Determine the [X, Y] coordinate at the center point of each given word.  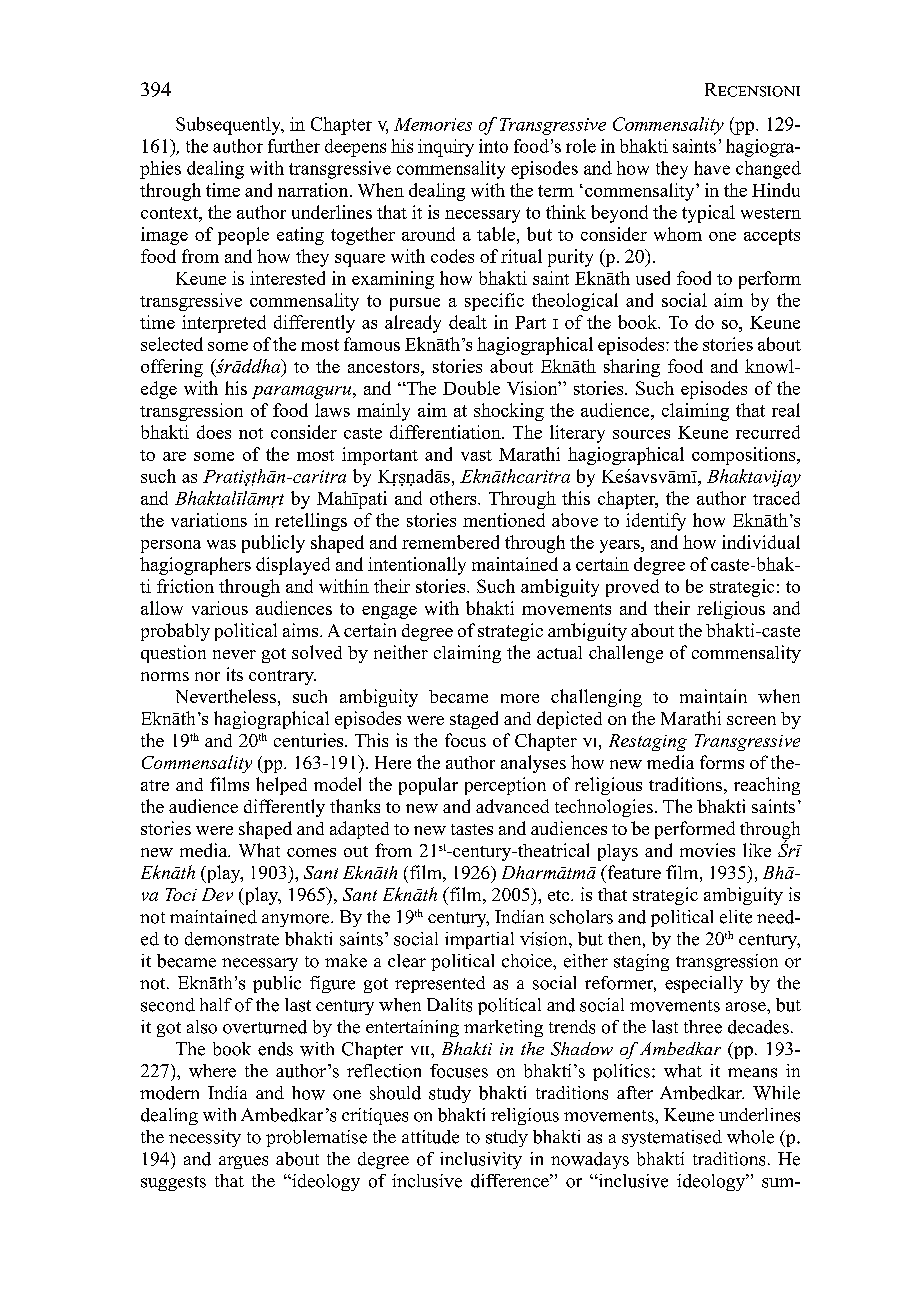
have [712, 168]
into [493, 146]
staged [474, 720]
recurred [768, 432]
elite [736, 917]
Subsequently [229, 126]
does [214, 432]
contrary [282, 677]
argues [243, 1162]
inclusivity [481, 1160]
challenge [626, 654]
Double [471, 388]
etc [560, 895]
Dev [217, 894]
